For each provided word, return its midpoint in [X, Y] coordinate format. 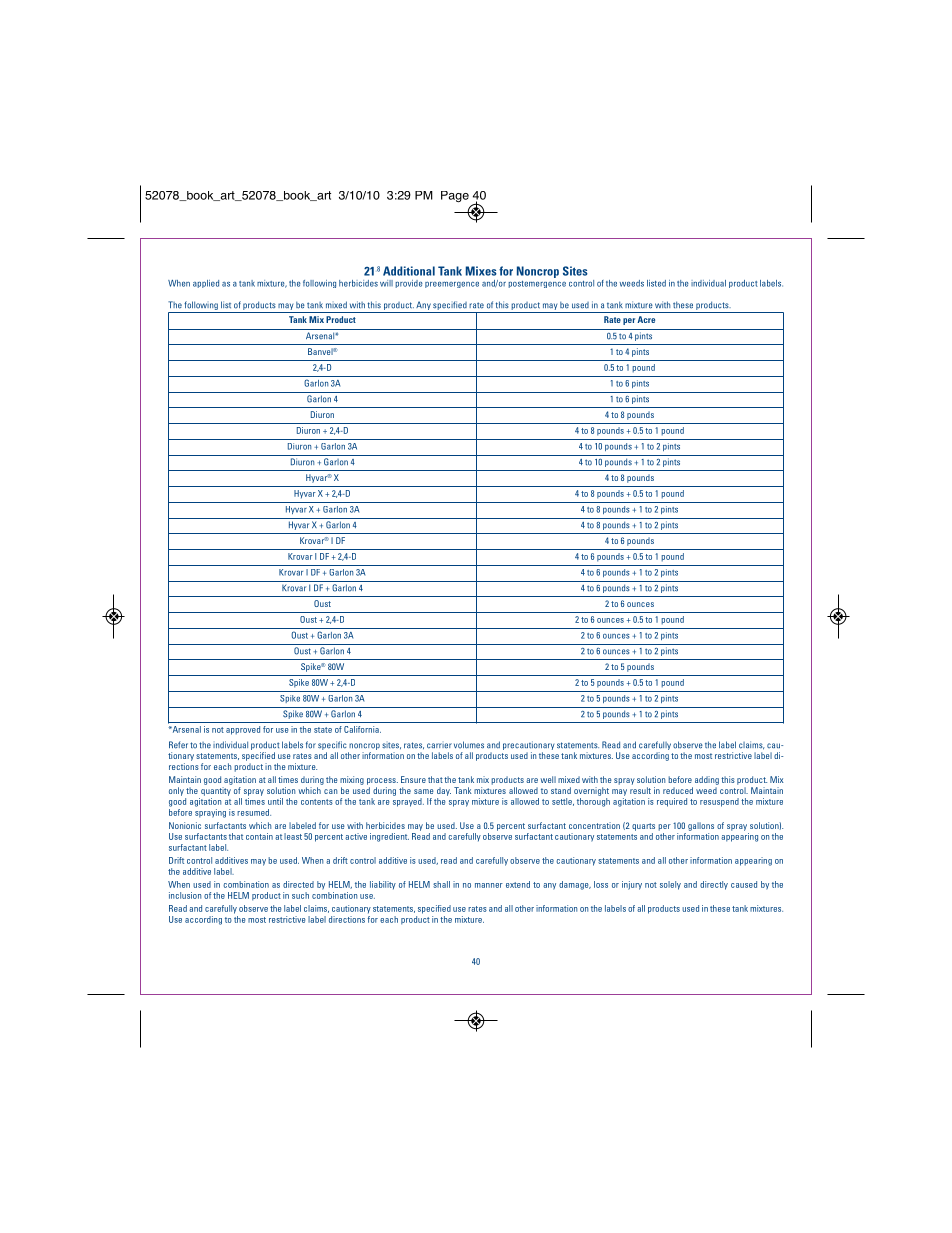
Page [455, 197]
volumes [469, 745]
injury [632, 885]
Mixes [481, 271]
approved [243, 730]
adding [707, 780]
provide [409, 284]
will [386, 283]
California [362, 729]
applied [206, 284]
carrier [439, 746]
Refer [178, 745]
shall [441, 884]
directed [298, 884]
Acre [646, 319]
